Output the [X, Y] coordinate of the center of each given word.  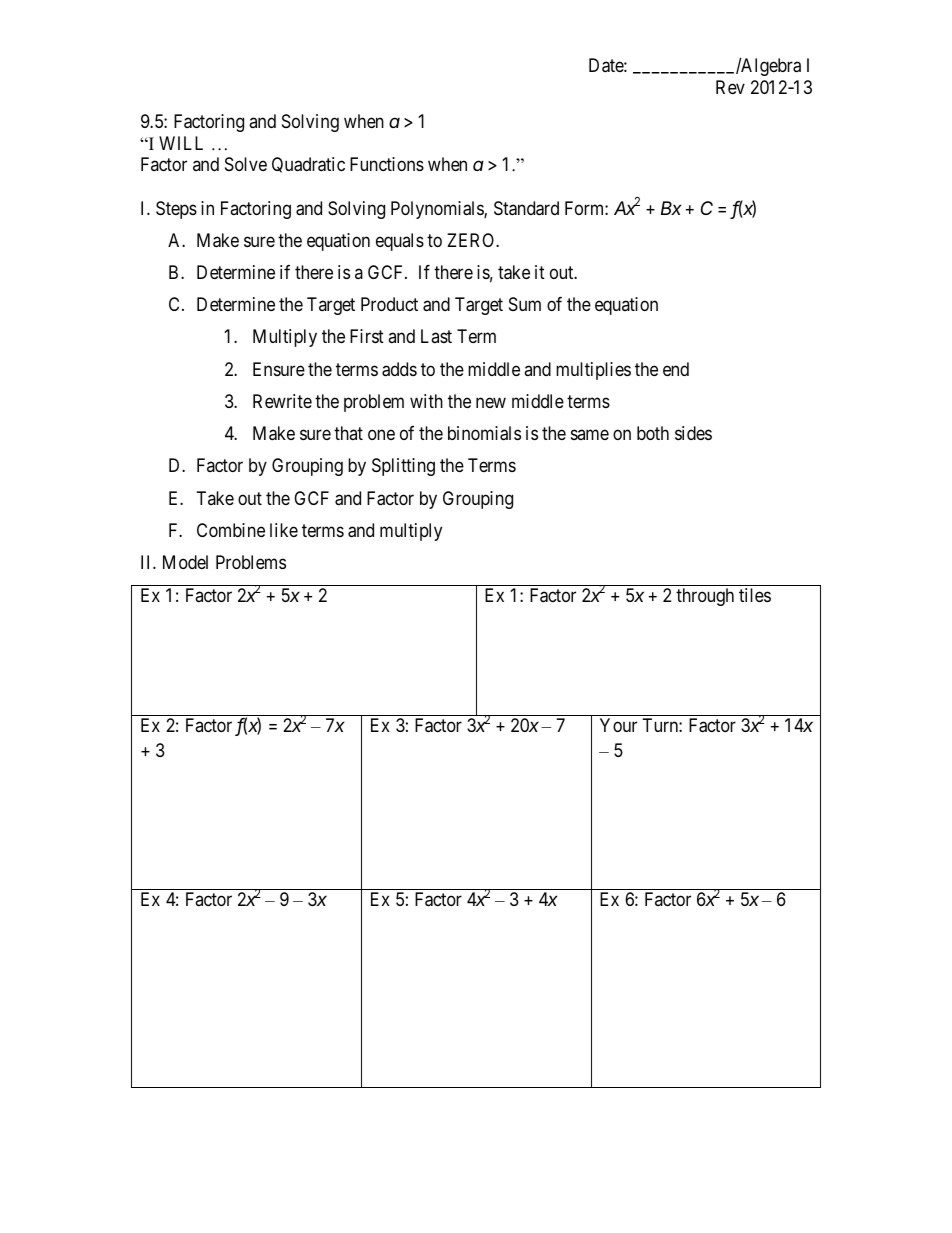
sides [693, 433]
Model [185, 562]
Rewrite [282, 401]
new [491, 402]
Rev [730, 87]
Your [618, 725]
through [705, 597]
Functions [387, 164]
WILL [181, 143]
